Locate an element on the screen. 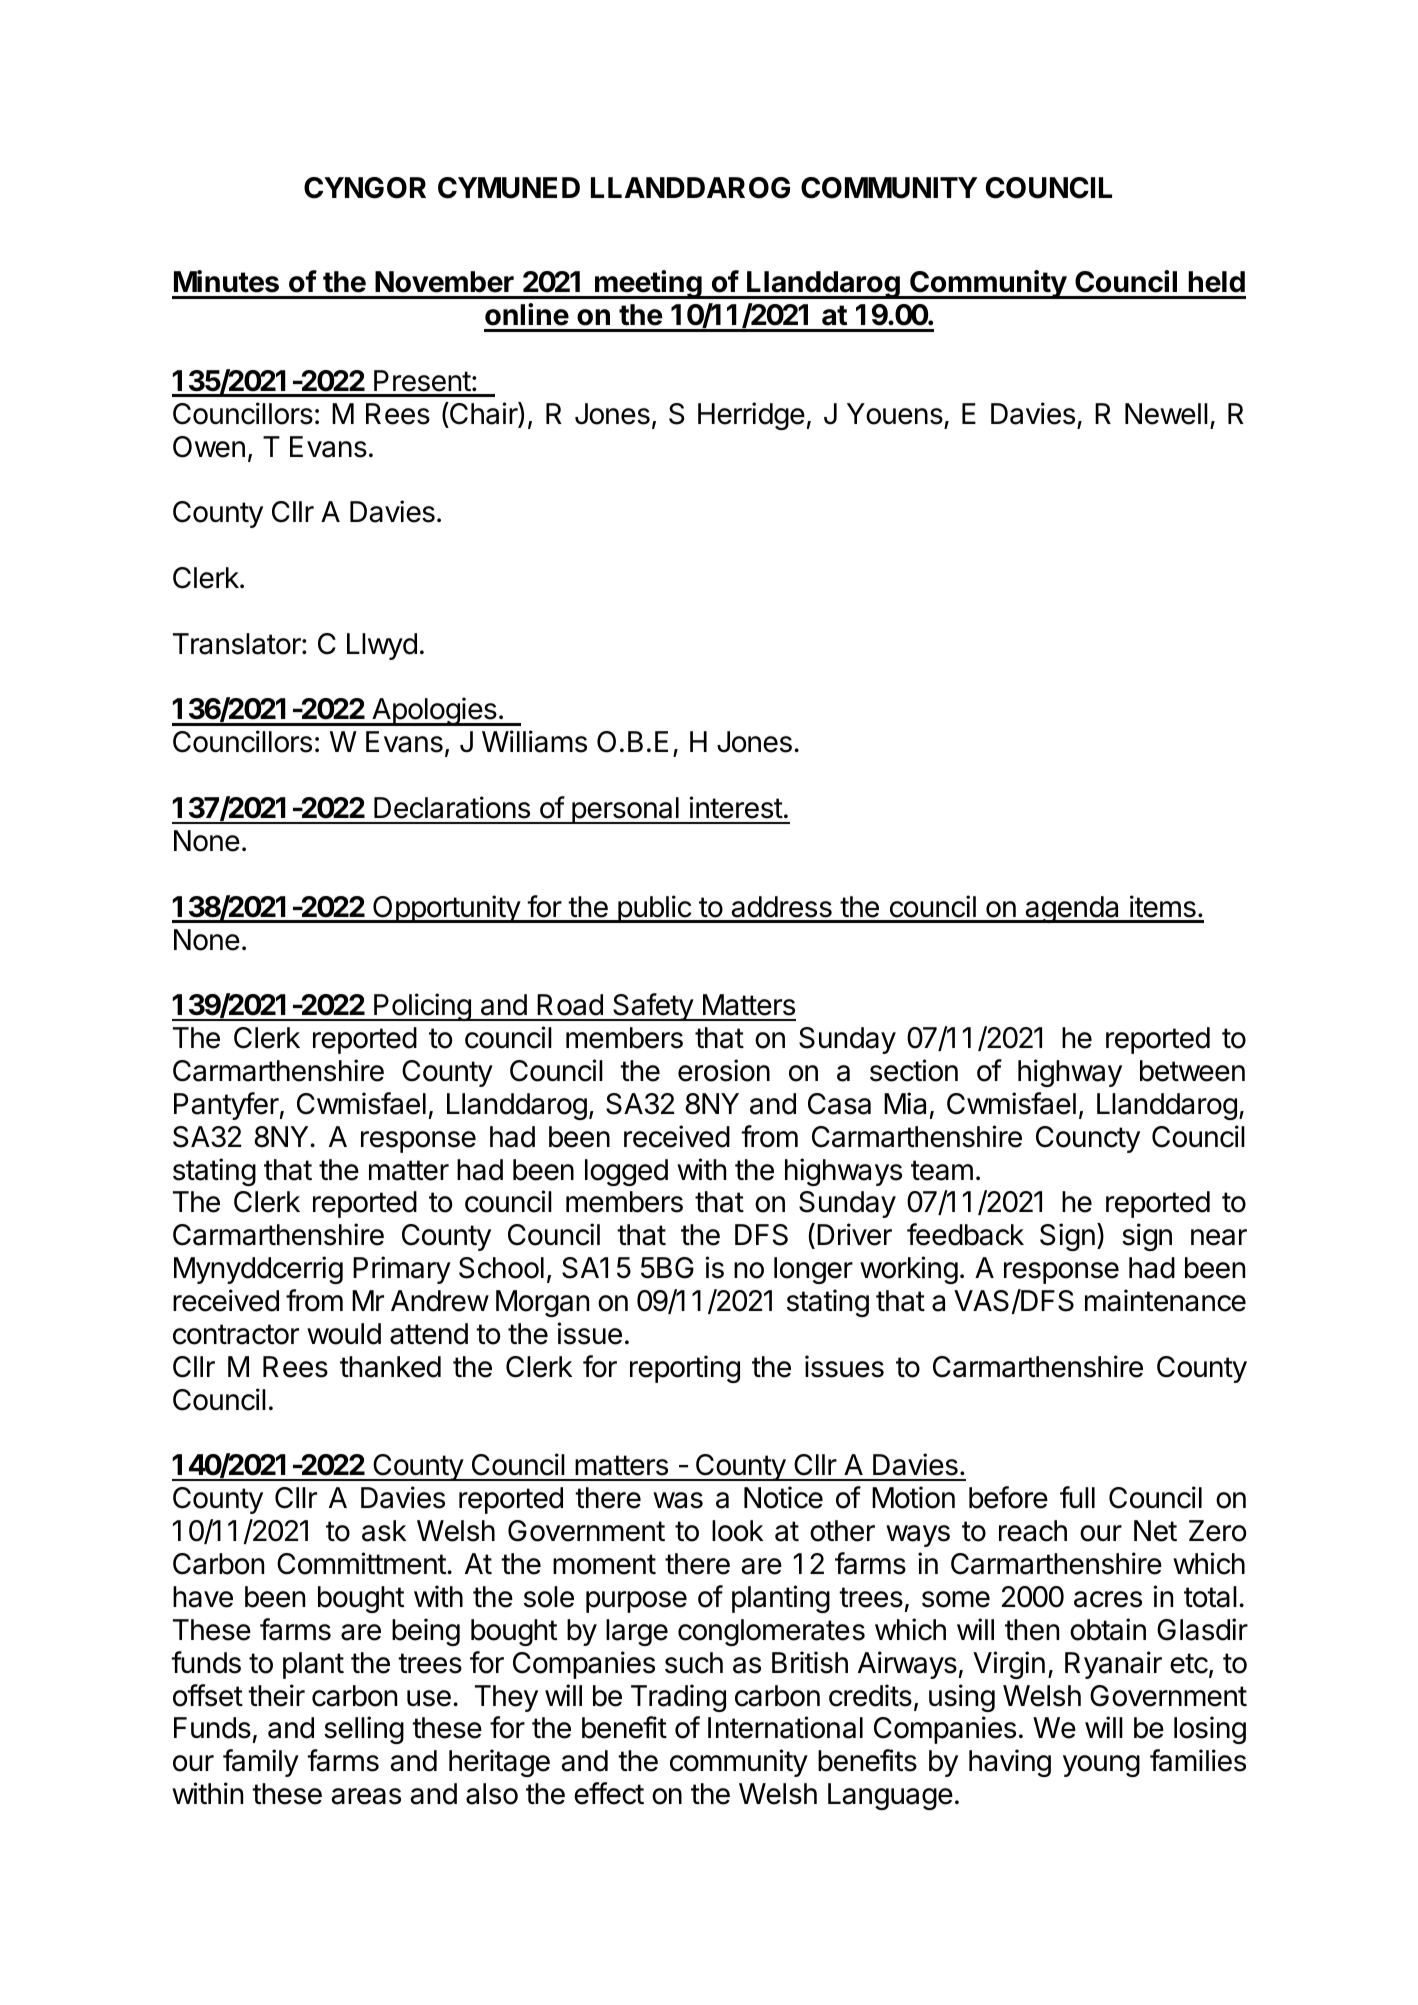  Owen is located at coordinates (209, 447).
